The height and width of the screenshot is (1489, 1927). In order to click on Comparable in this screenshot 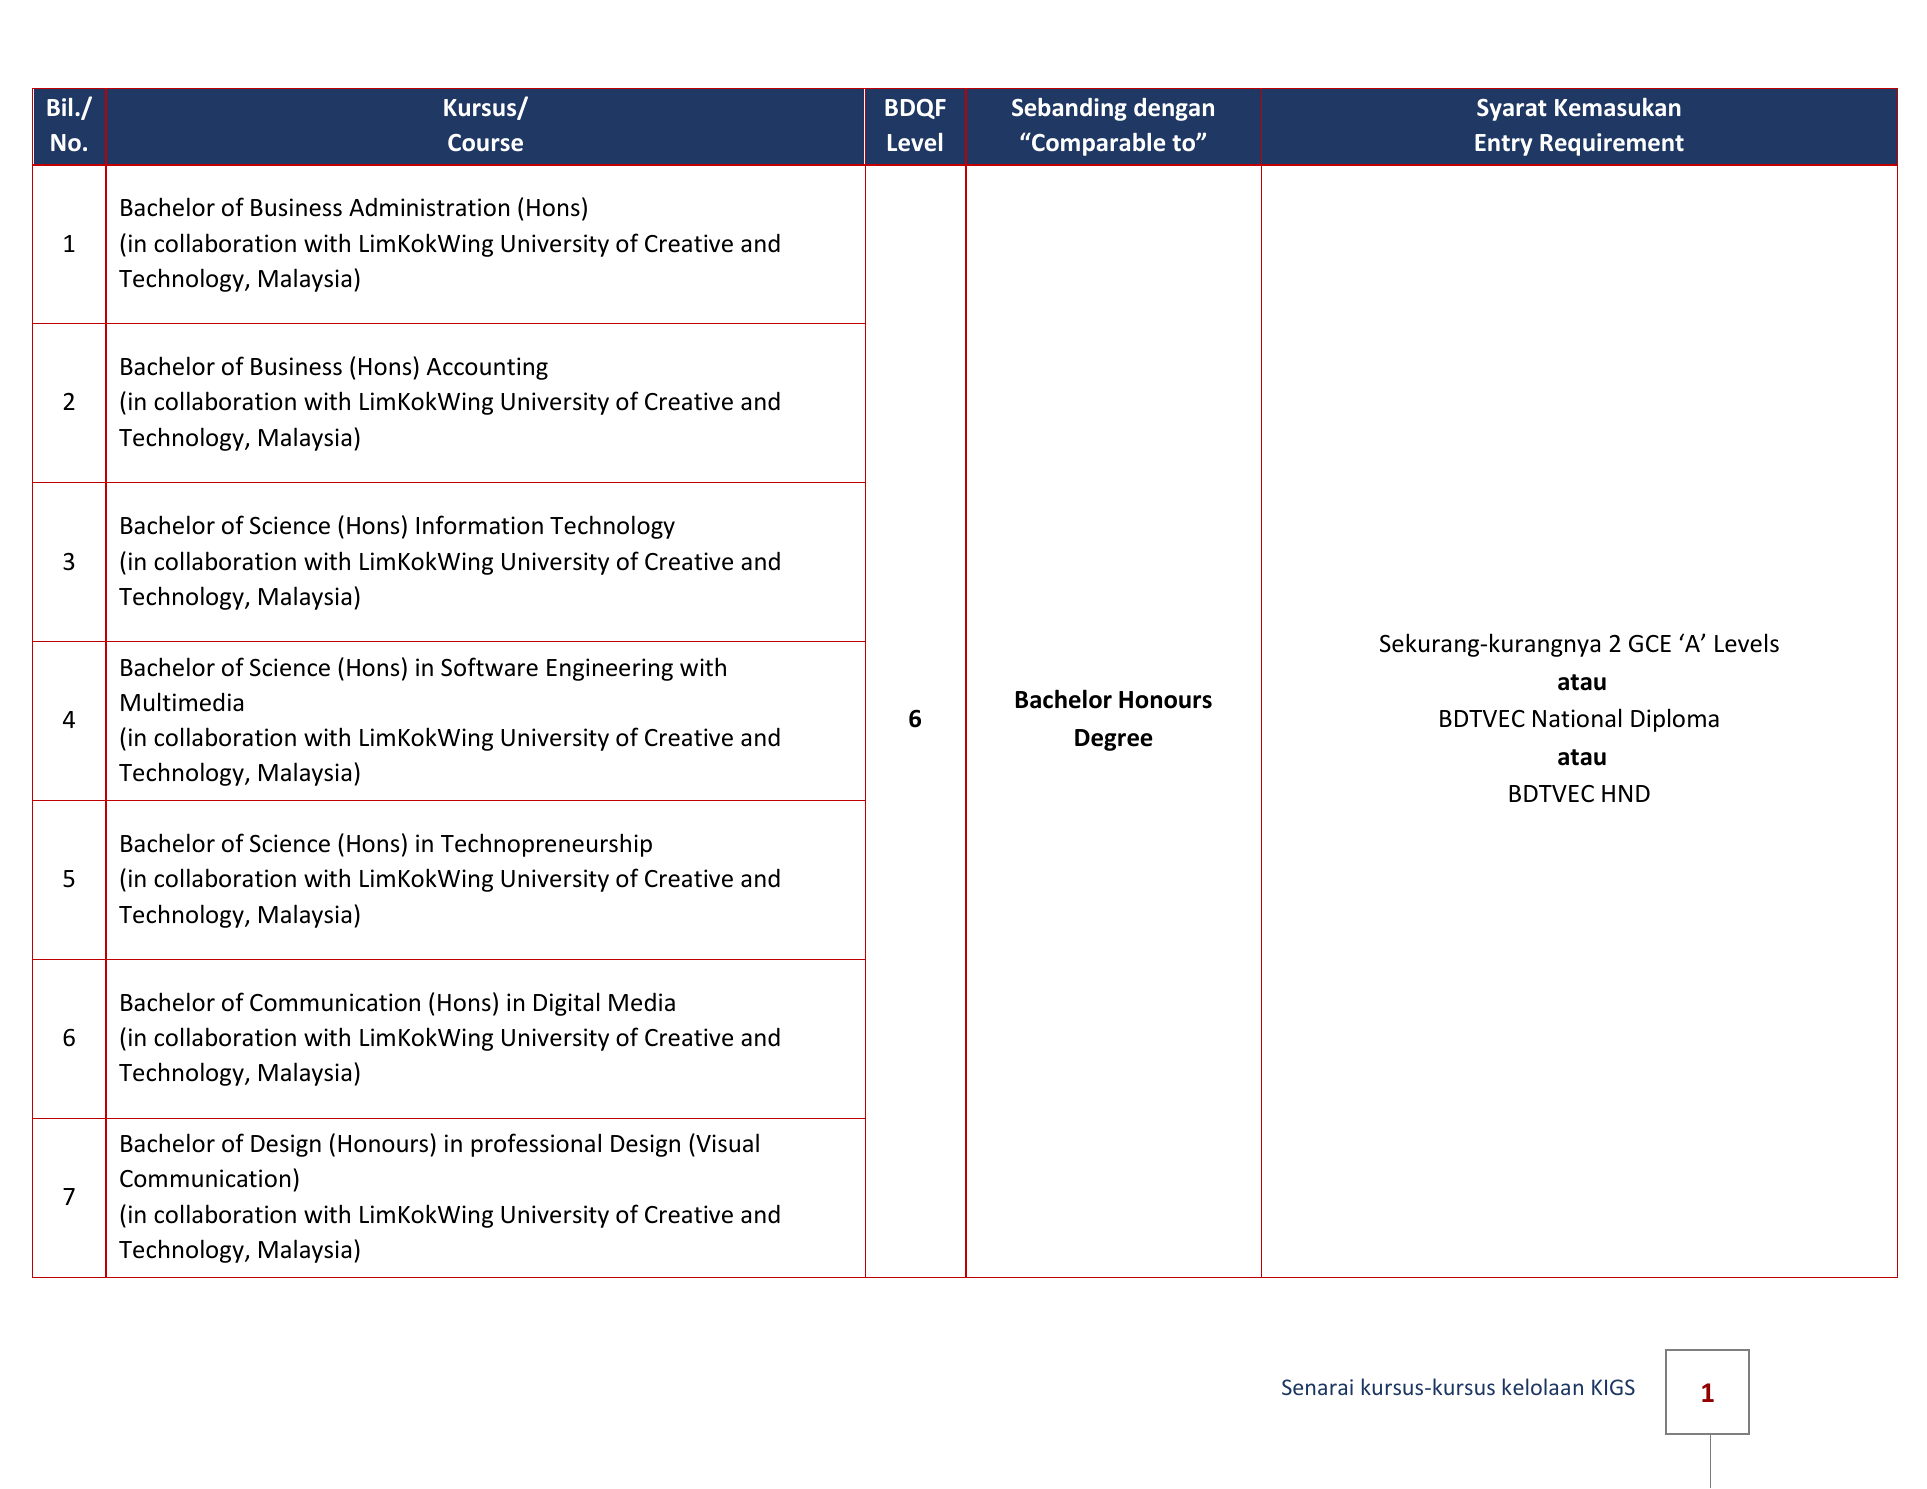, I will do `click(1097, 144)`.
